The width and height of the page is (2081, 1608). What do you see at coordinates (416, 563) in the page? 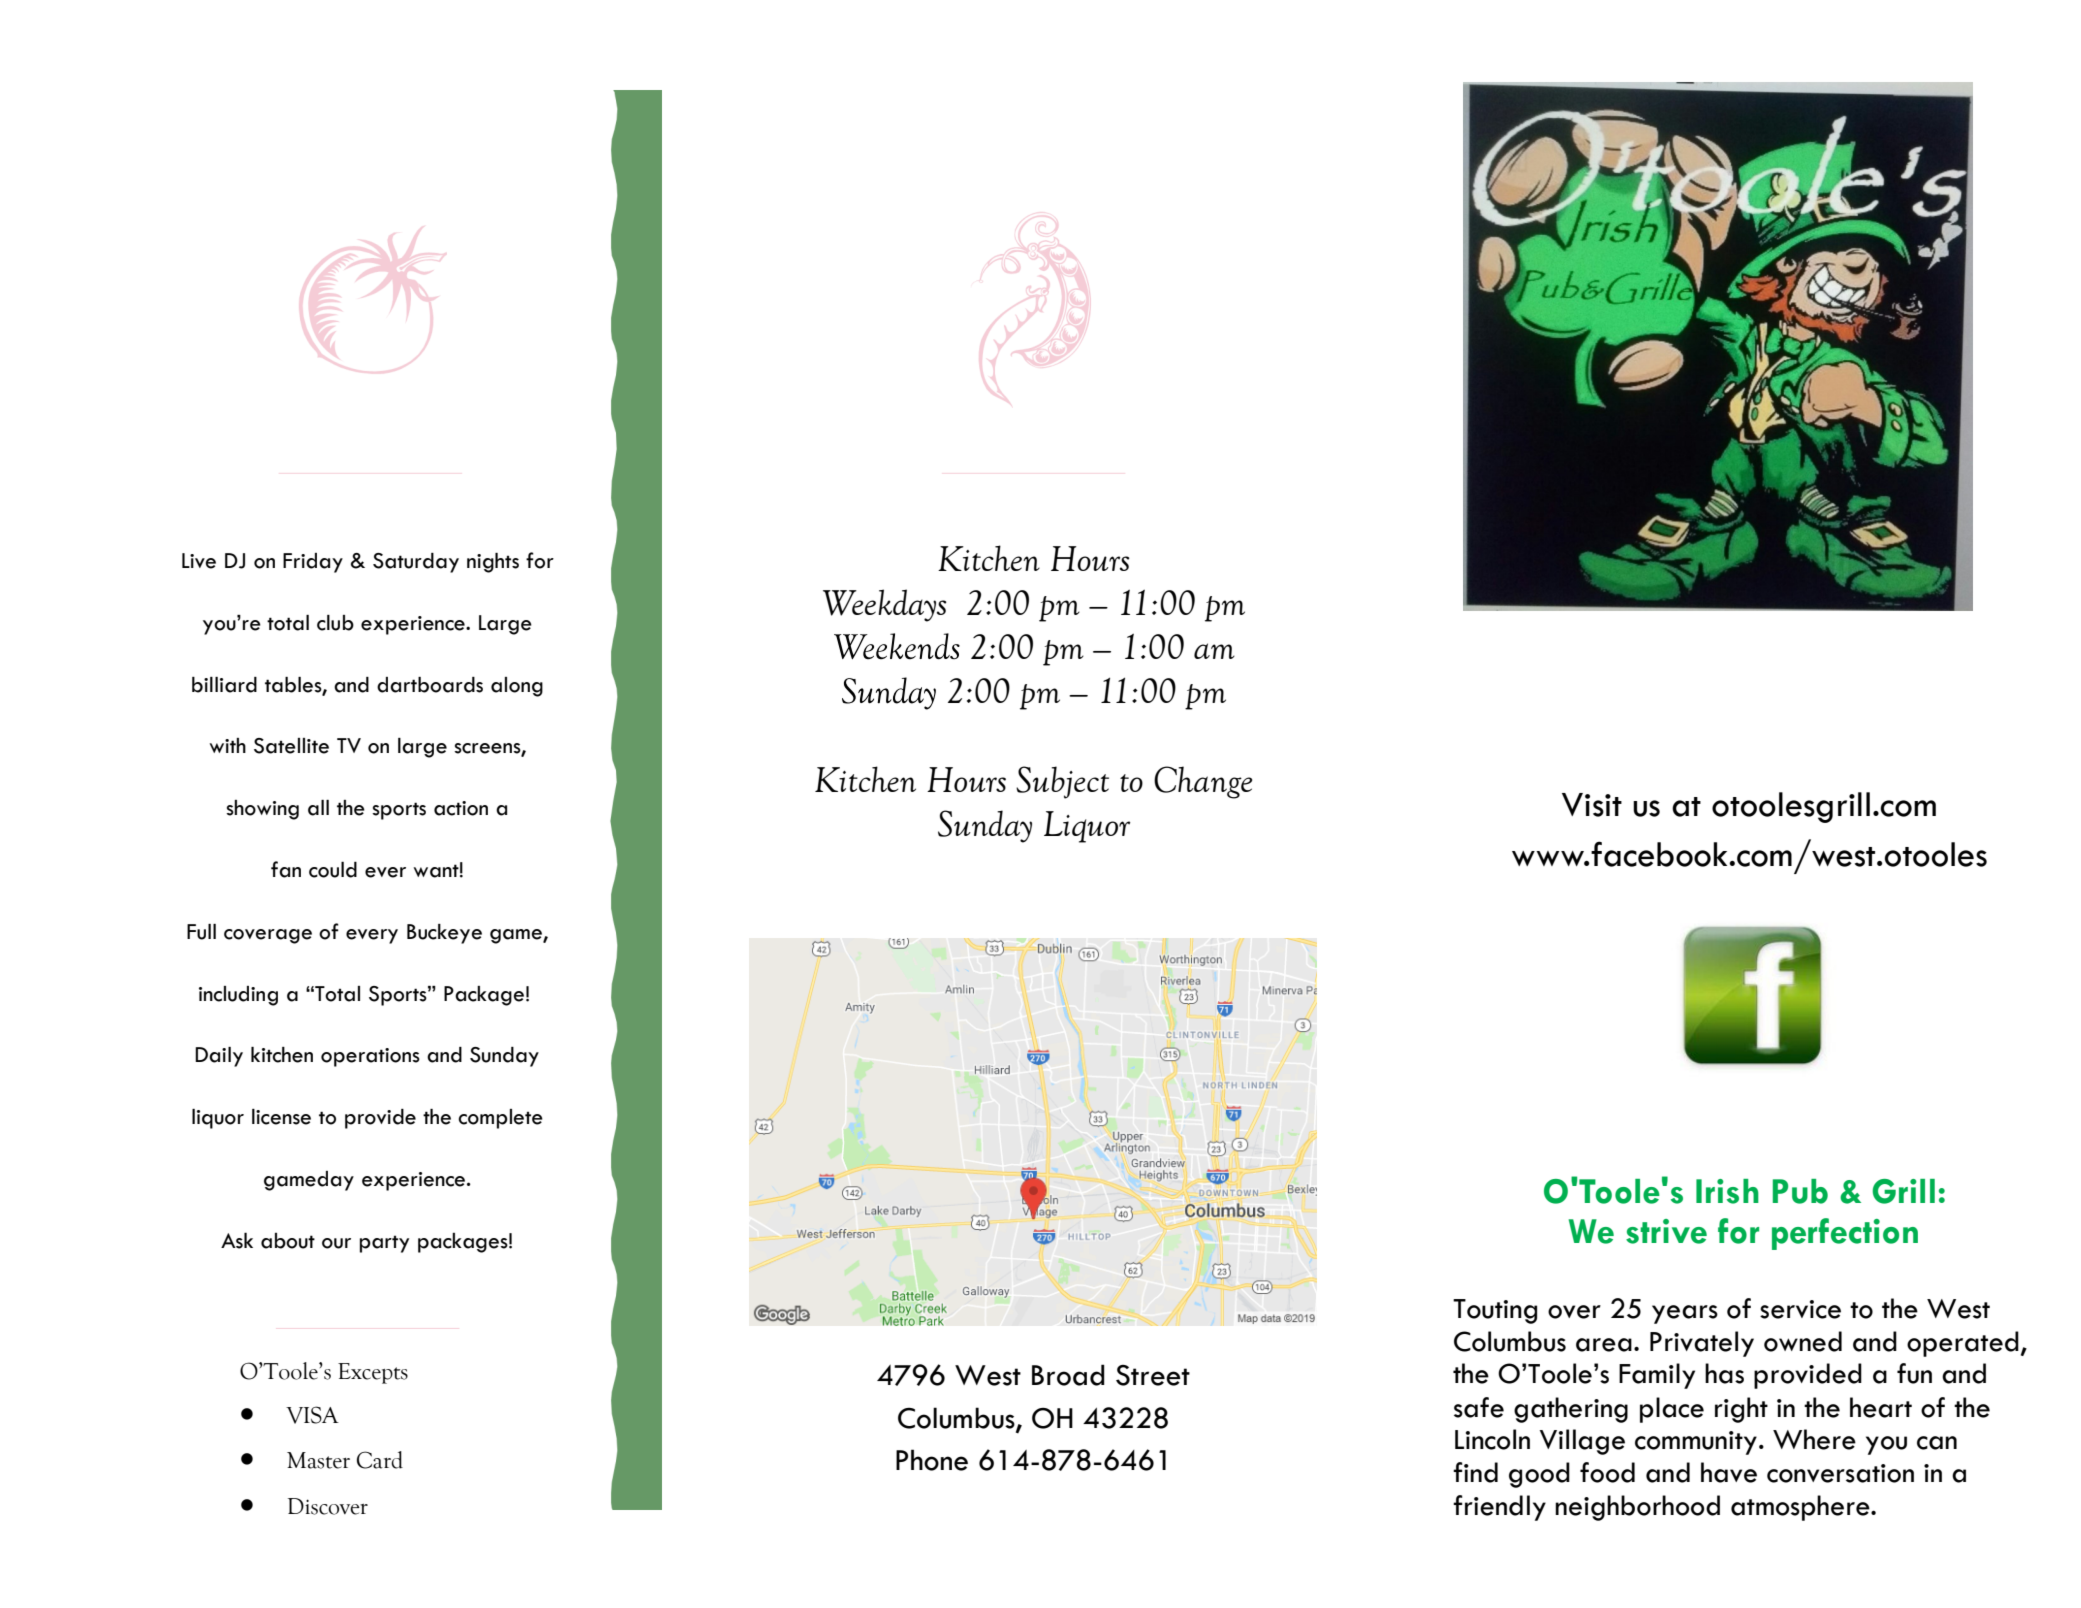
I see `Saturday` at bounding box center [416, 563].
